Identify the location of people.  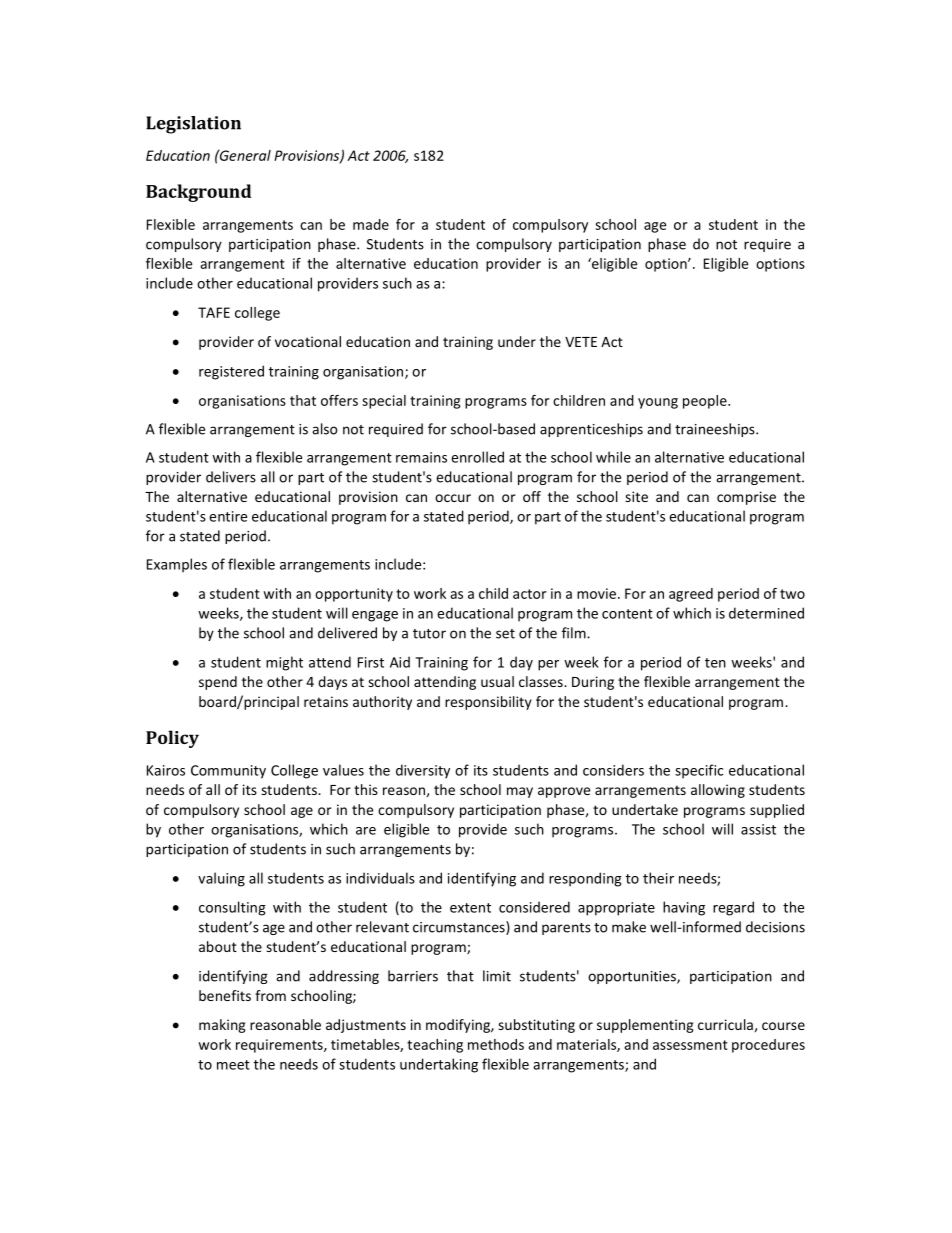
(706, 402).
